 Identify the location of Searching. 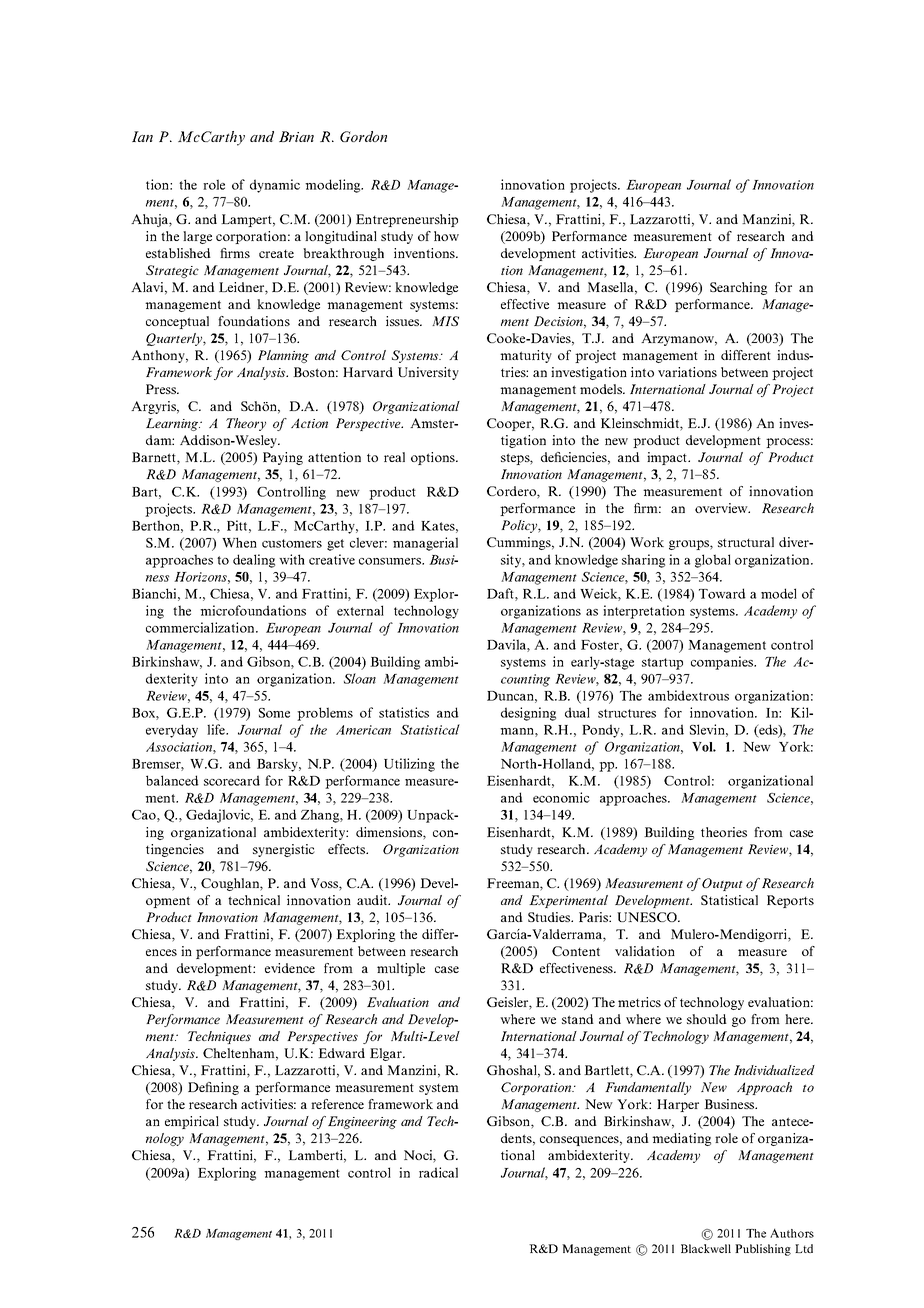
(738, 288).
